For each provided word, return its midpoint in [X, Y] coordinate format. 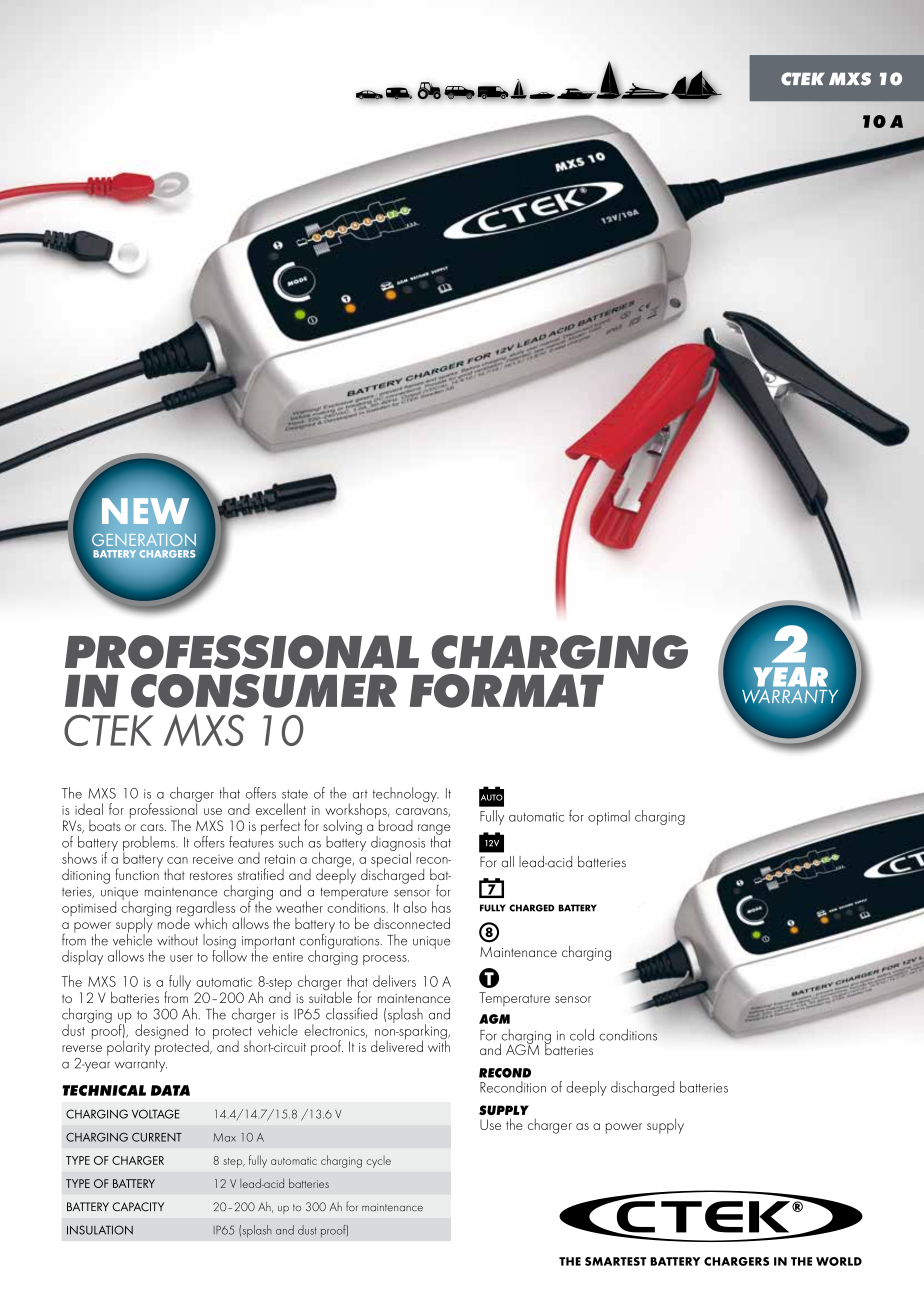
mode [175, 922]
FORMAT [506, 691]
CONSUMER [264, 691]
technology [406, 794]
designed [161, 1032]
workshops [357, 812]
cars [153, 827]
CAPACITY [138, 1207]
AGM [522, 1048]
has [441, 907]
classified [351, 1013]
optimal [609, 817]
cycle [378, 1162]
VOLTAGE [156, 1114]
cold [582, 1035]
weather [299, 907]
